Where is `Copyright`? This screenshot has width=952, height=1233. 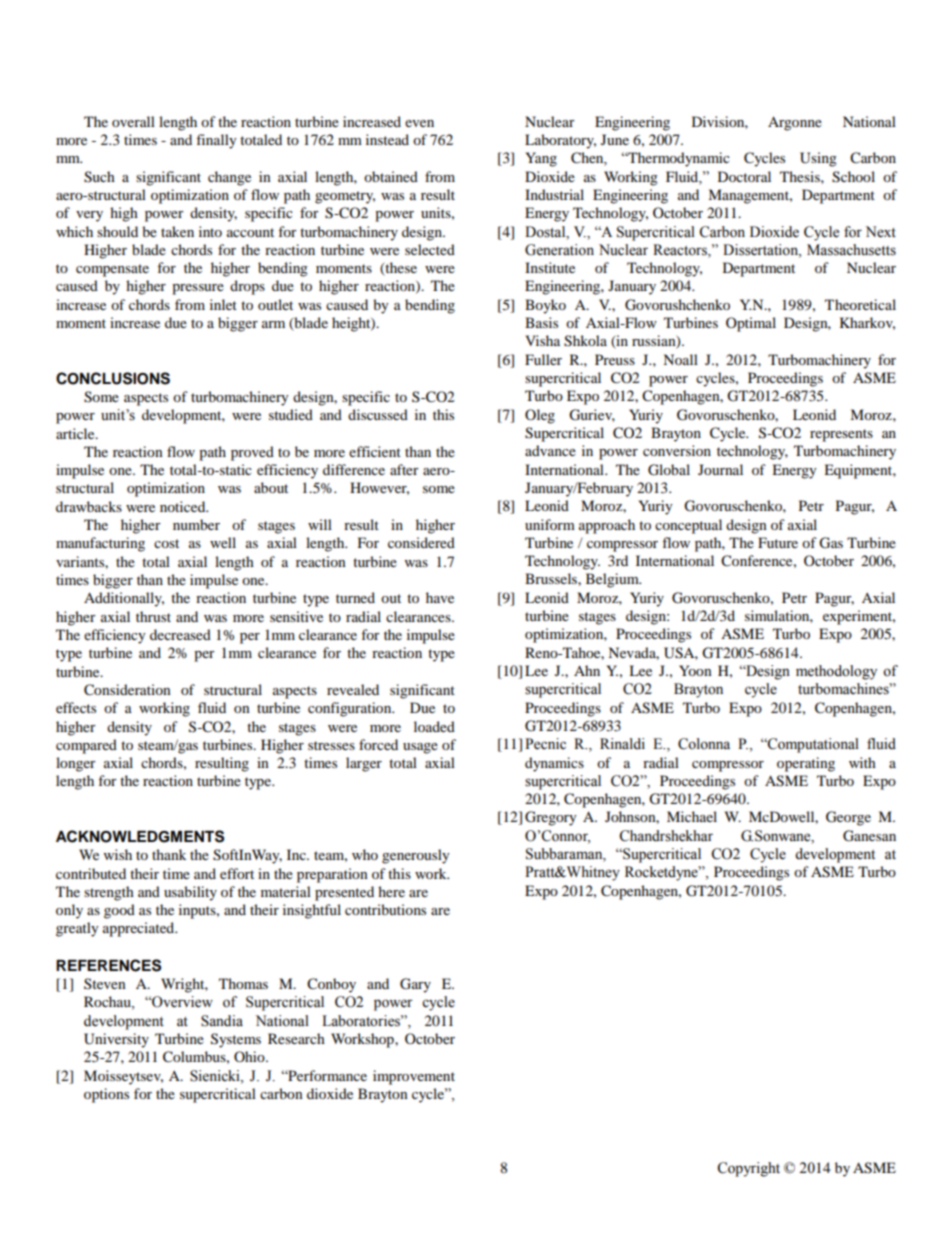
Copyright is located at coordinates (748, 1169).
